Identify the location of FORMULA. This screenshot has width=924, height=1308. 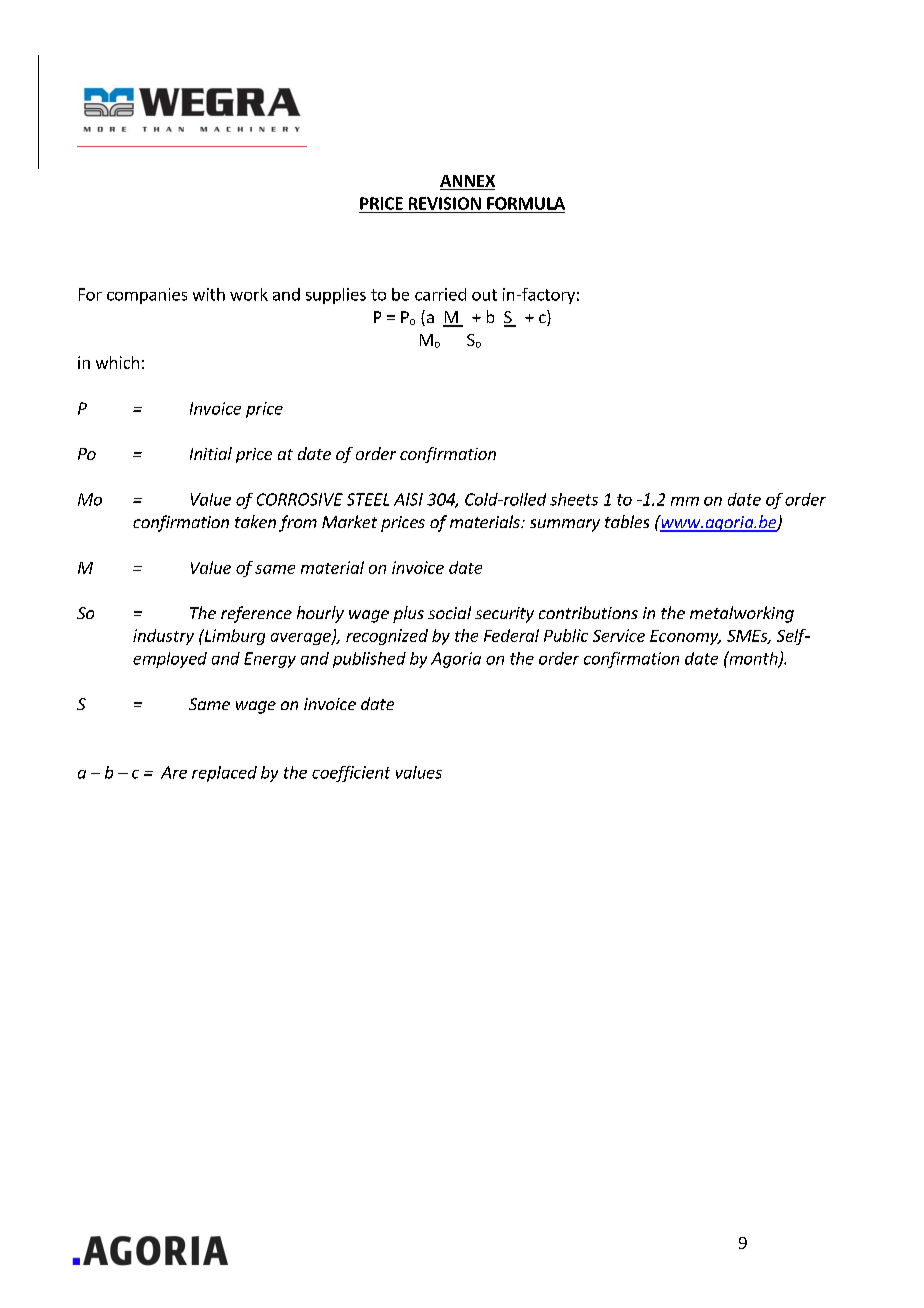
(526, 203).
